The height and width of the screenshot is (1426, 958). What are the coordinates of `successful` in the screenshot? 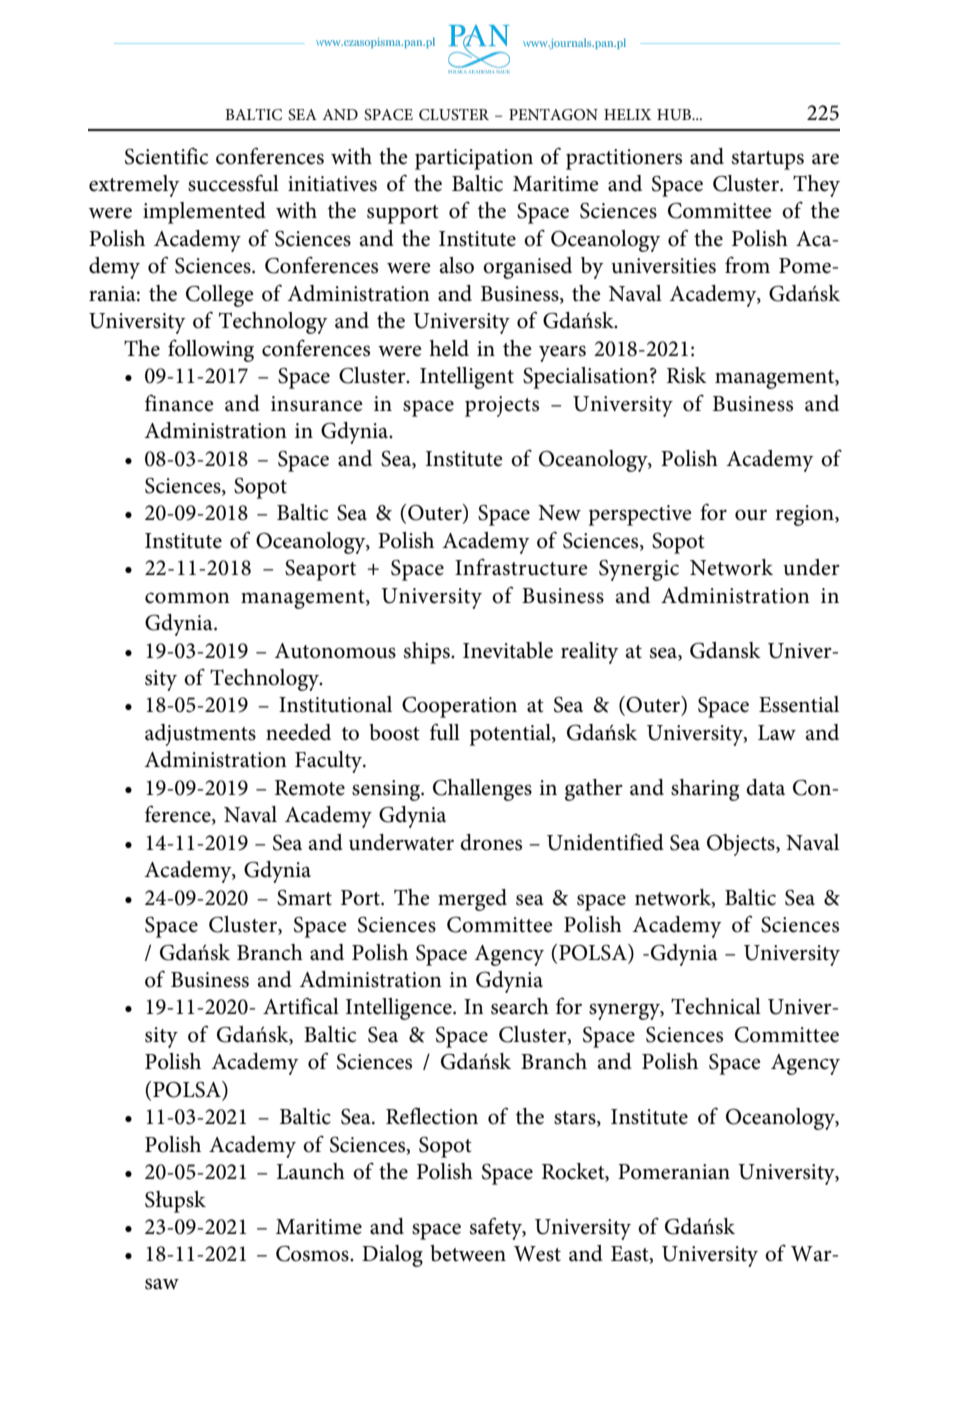 It's located at (233, 183).
